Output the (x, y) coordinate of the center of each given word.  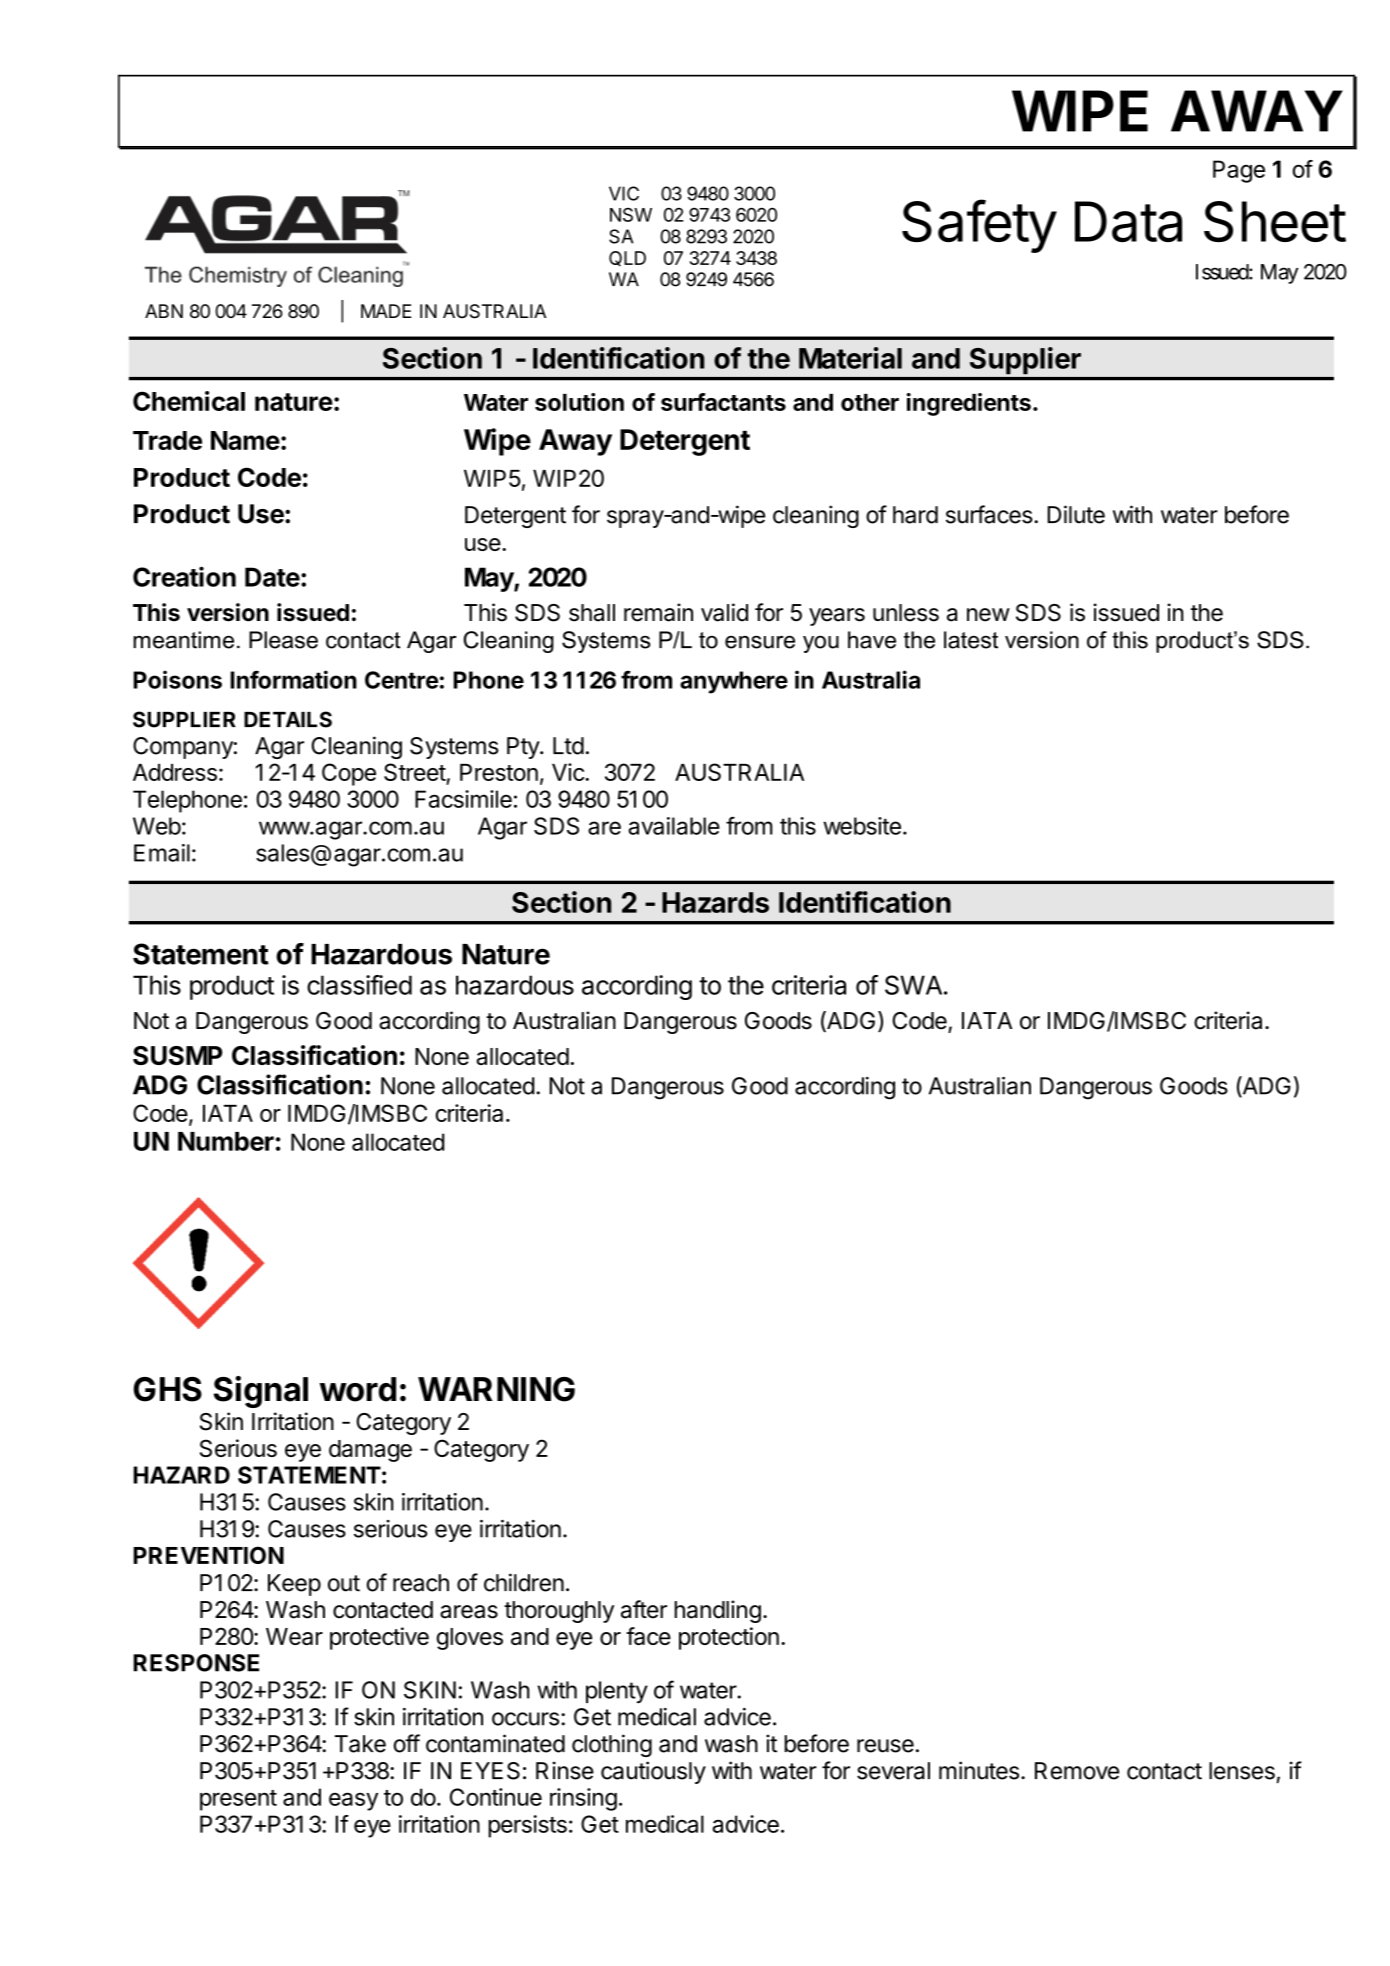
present (238, 1800)
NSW (631, 215)
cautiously (653, 1772)
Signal (261, 1392)
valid (724, 612)
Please (283, 640)
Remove (1077, 1771)
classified (359, 985)
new (988, 615)
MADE (386, 311)
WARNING (496, 1389)
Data (1128, 221)
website (862, 826)
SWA (913, 985)
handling (717, 1611)
